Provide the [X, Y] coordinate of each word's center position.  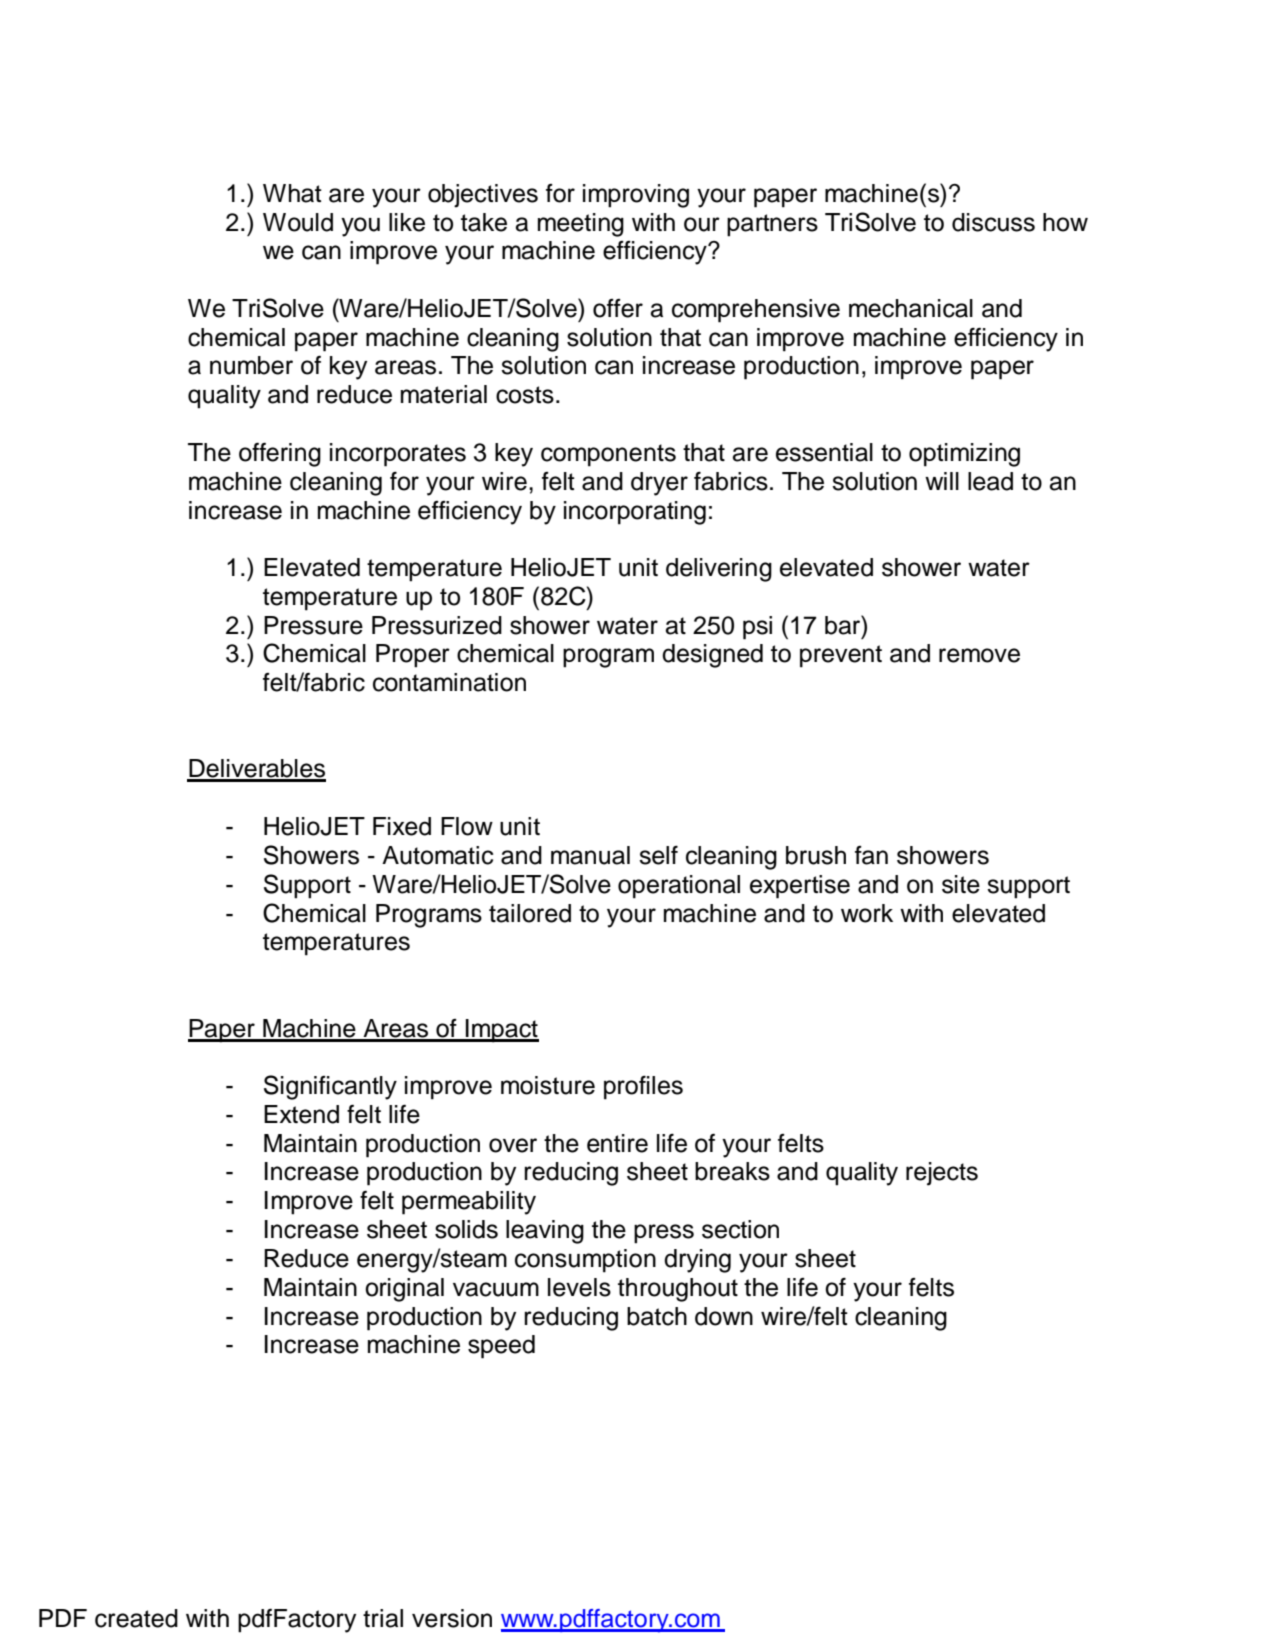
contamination [449, 682]
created [136, 1618]
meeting [581, 225]
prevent [841, 656]
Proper [413, 656]
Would [298, 222]
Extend [301, 1114]
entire [617, 1143]
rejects [942, 1174]
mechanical [911, 308]
